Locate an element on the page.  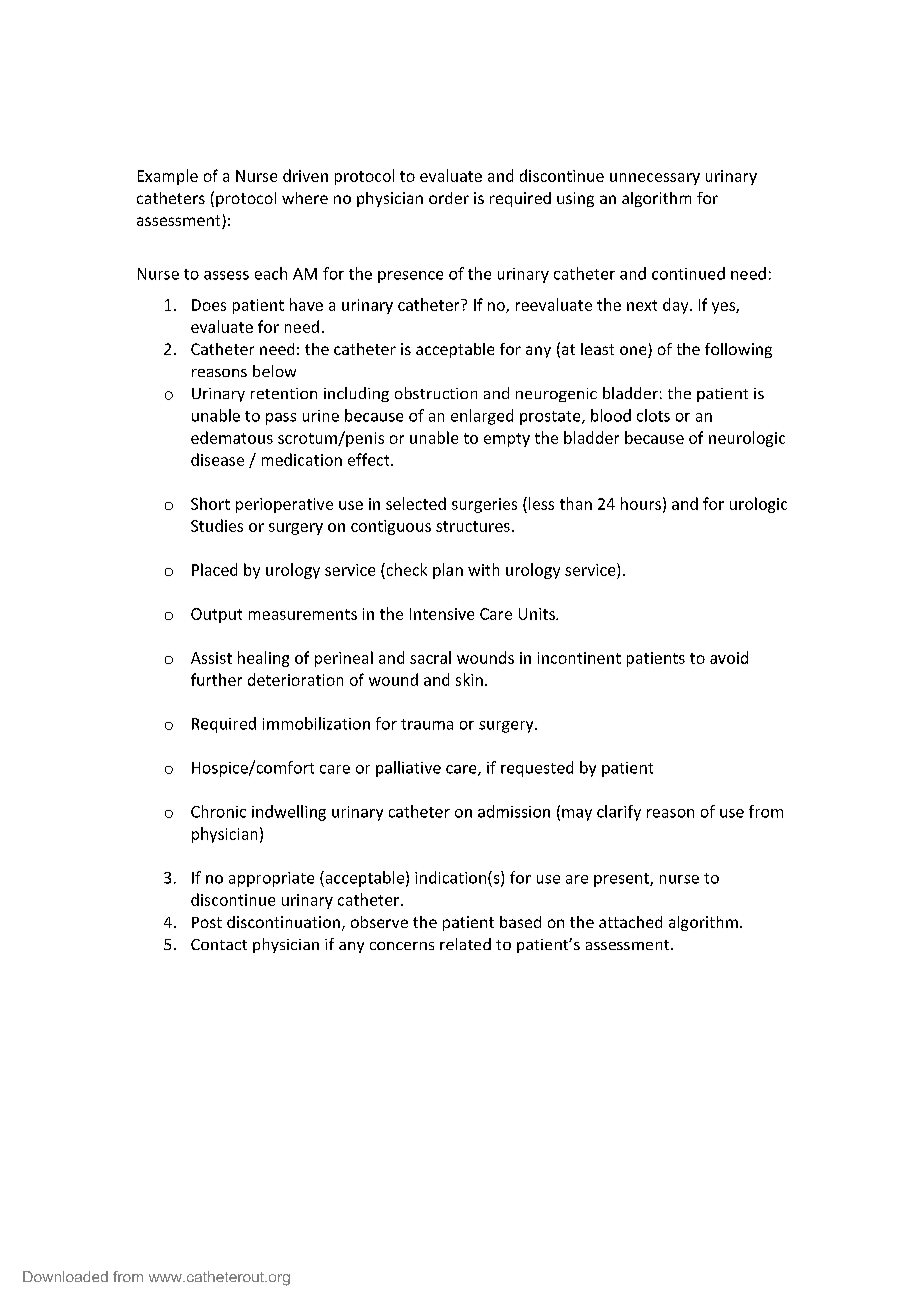
avoid is located at coordinates (729, 657).
